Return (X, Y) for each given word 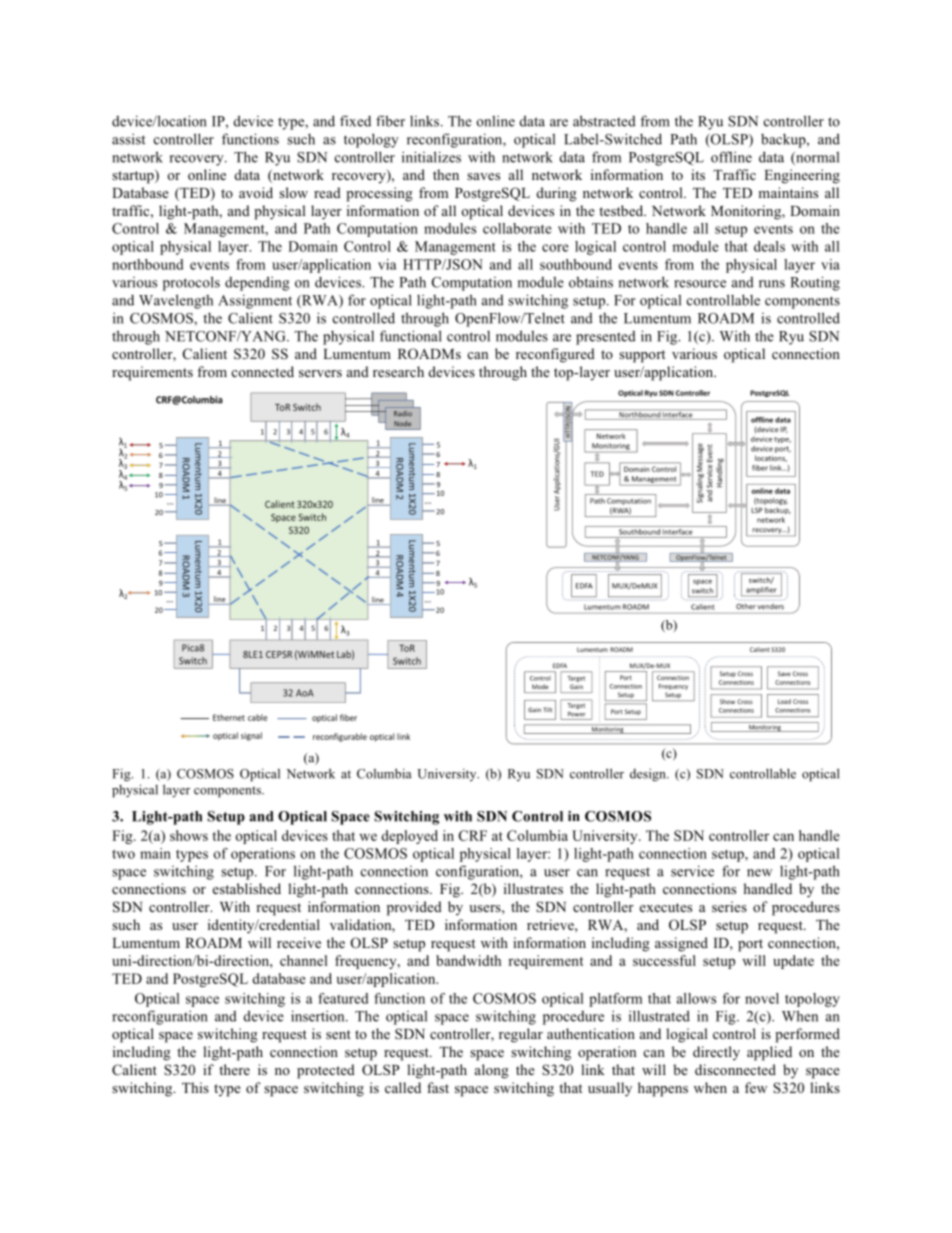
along (492, 1071)
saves (483, 176)
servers (320, 373)
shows (189, 835)
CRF (473, 835)
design (649, 774)
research (398, 371)
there (234, 1069)
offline (731, 157)
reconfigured (555, 355)
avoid (256, 192)
